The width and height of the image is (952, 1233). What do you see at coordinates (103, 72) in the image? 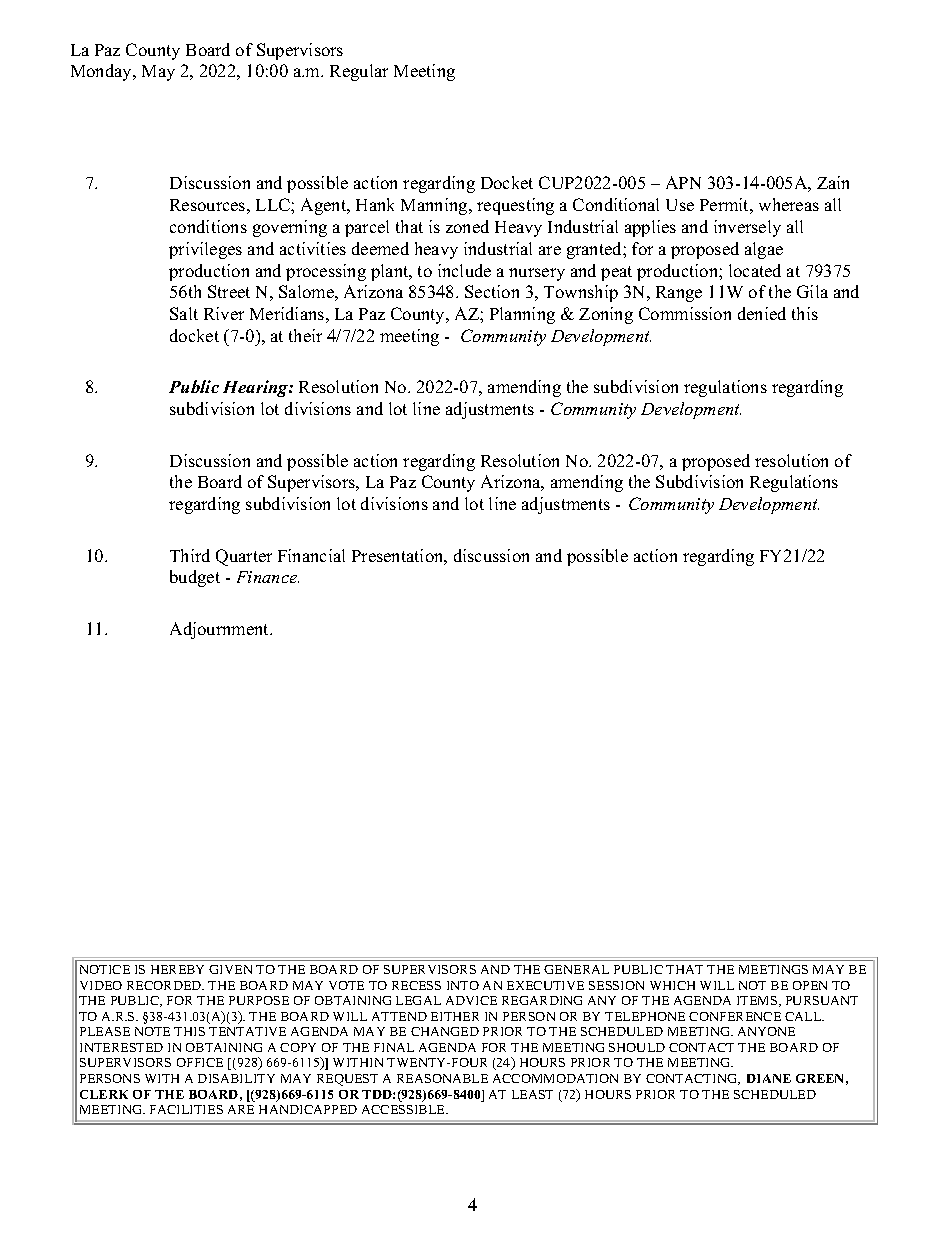
I see `Monday` at bounding box center [103, 72].
